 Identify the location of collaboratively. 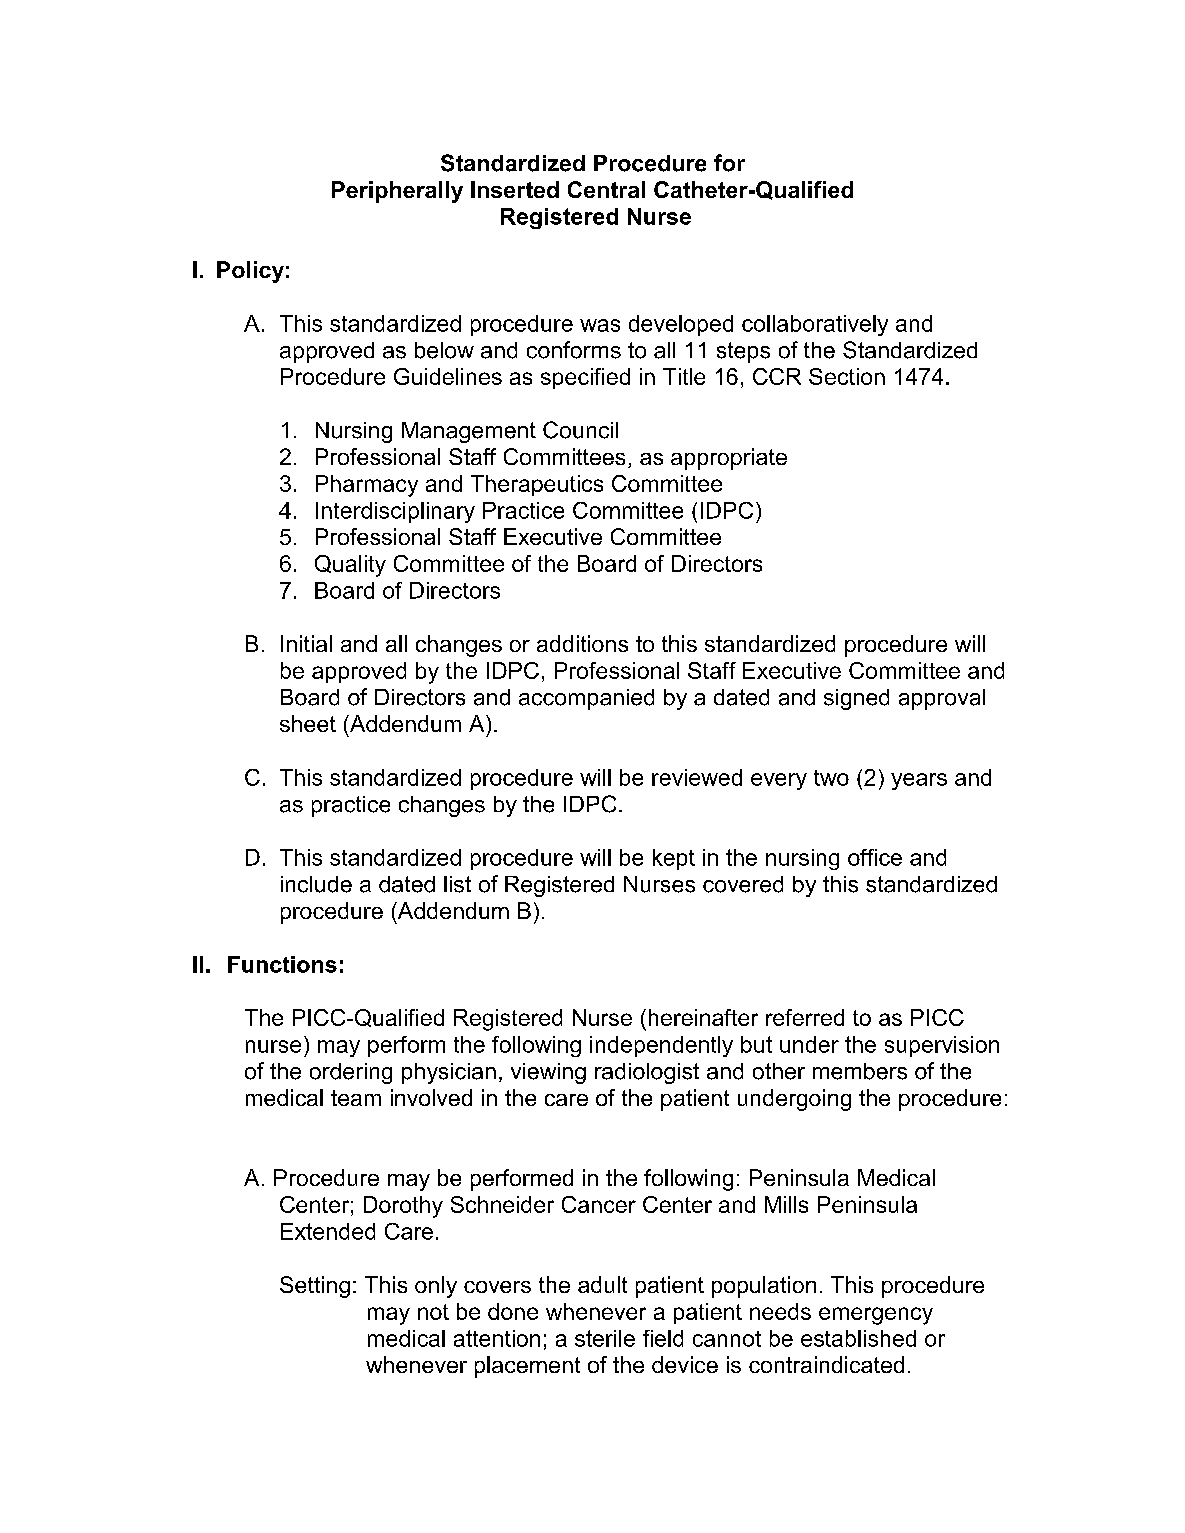
(815, 325).
